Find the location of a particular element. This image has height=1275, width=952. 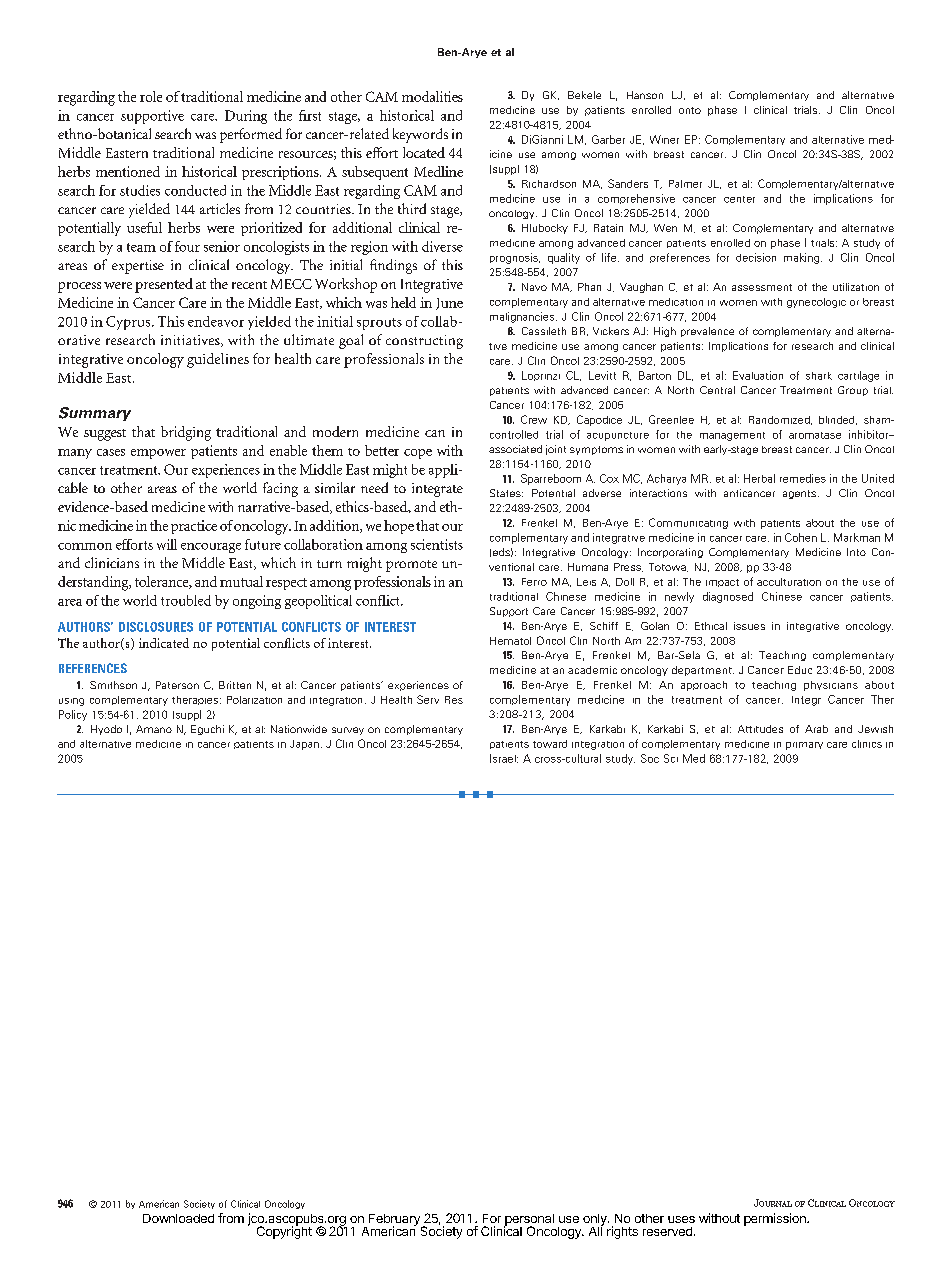

role is located at coordinates (151, 96).
